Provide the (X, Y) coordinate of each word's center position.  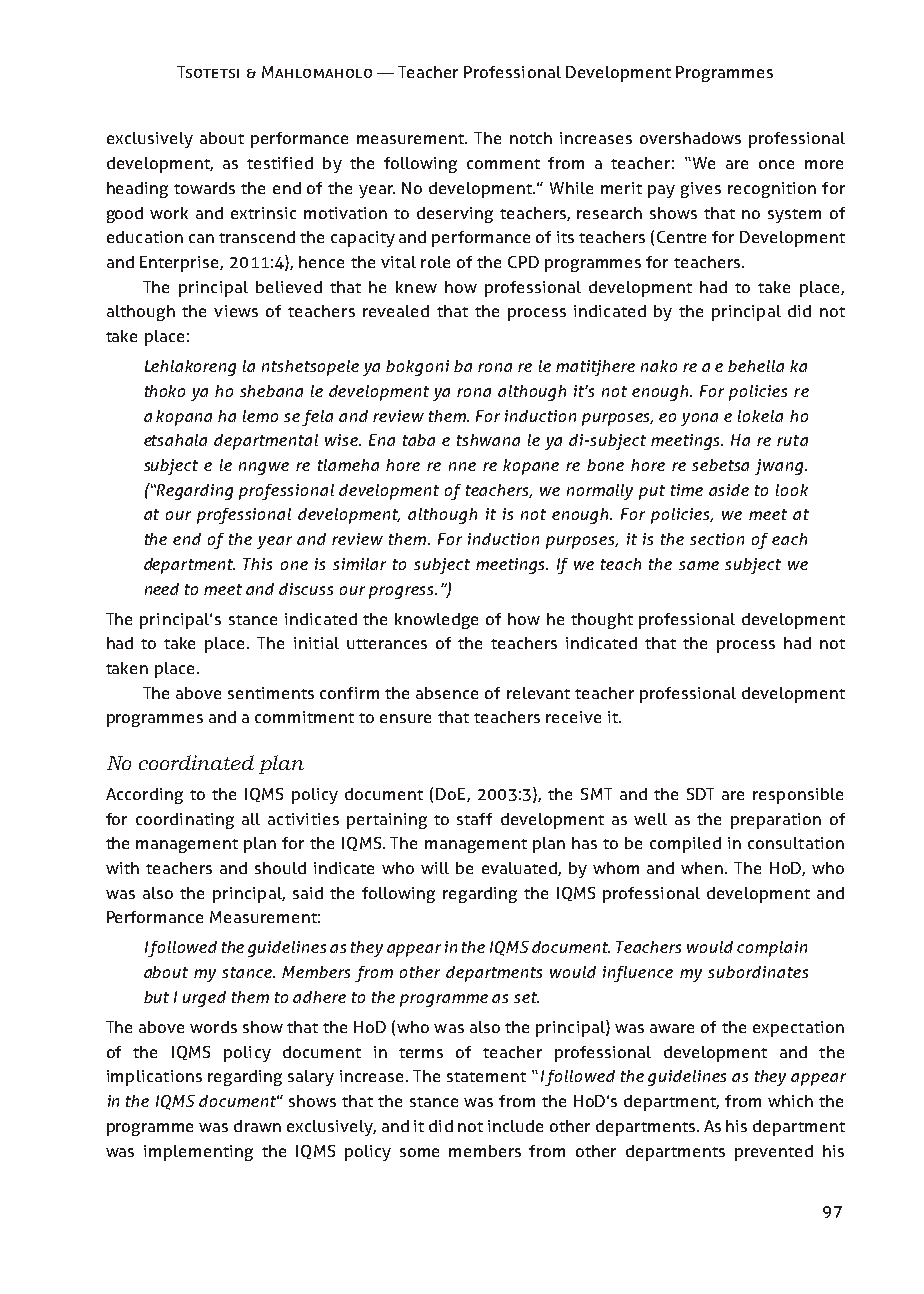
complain (772, 949)
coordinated (196, 762)
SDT (700, 794)
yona (699, 419)
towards (204, 188)
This (257, 564)
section (717, 539)
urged (204, 999)
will (435, 868)
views (236, 311)
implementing (198, 1153)
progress (403, 592)
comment (503, 164)
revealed (396, 311)
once (776, 164)
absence (447, 693)
